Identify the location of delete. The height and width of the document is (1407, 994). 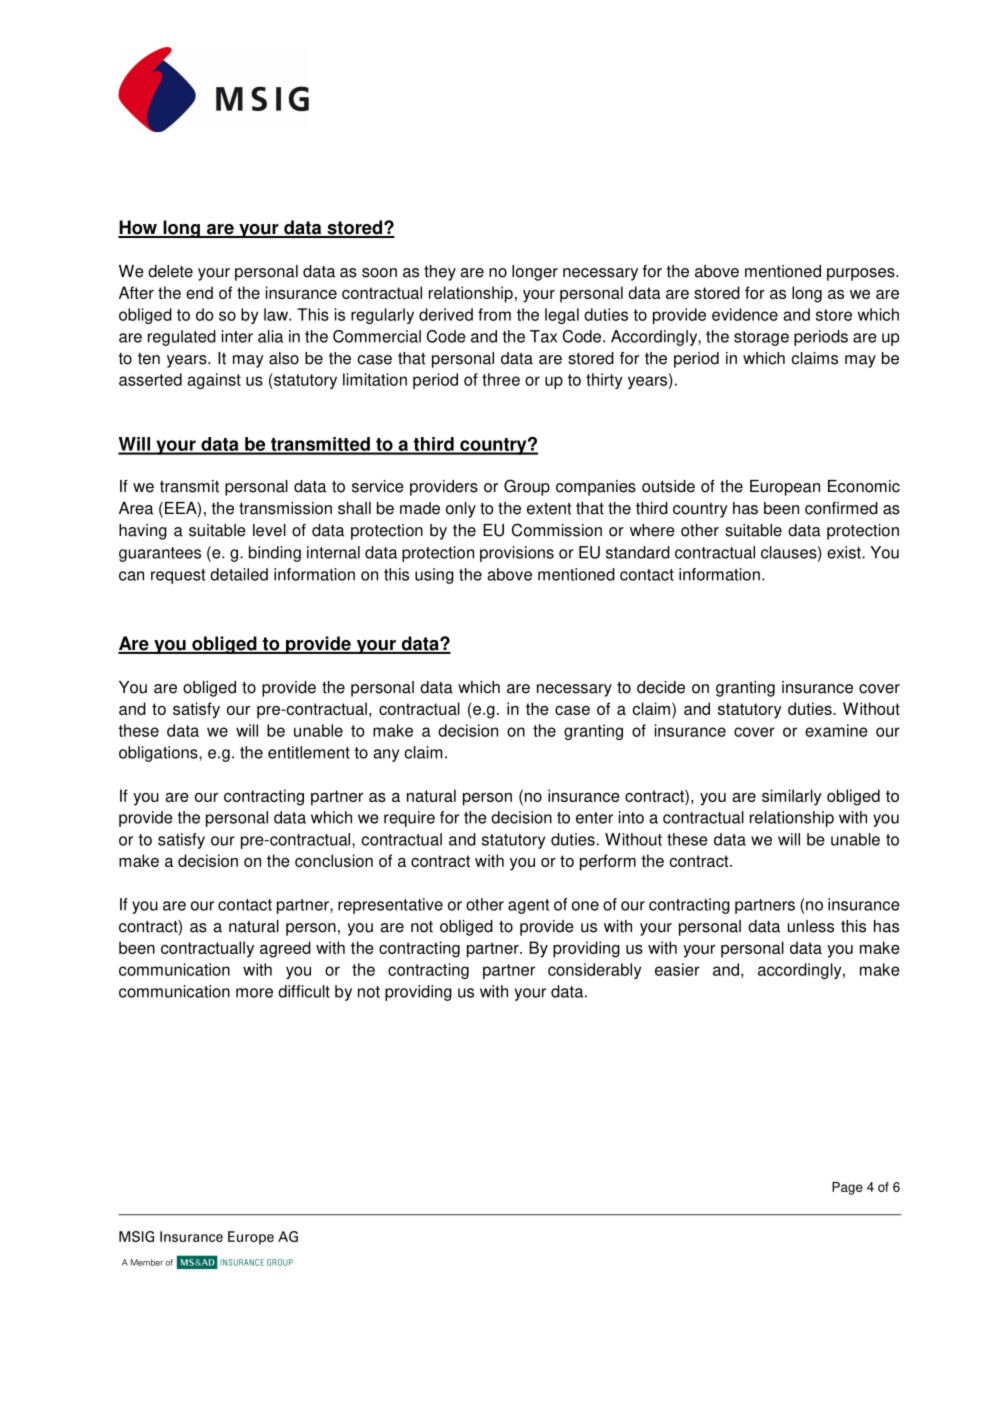
(170, 271).
